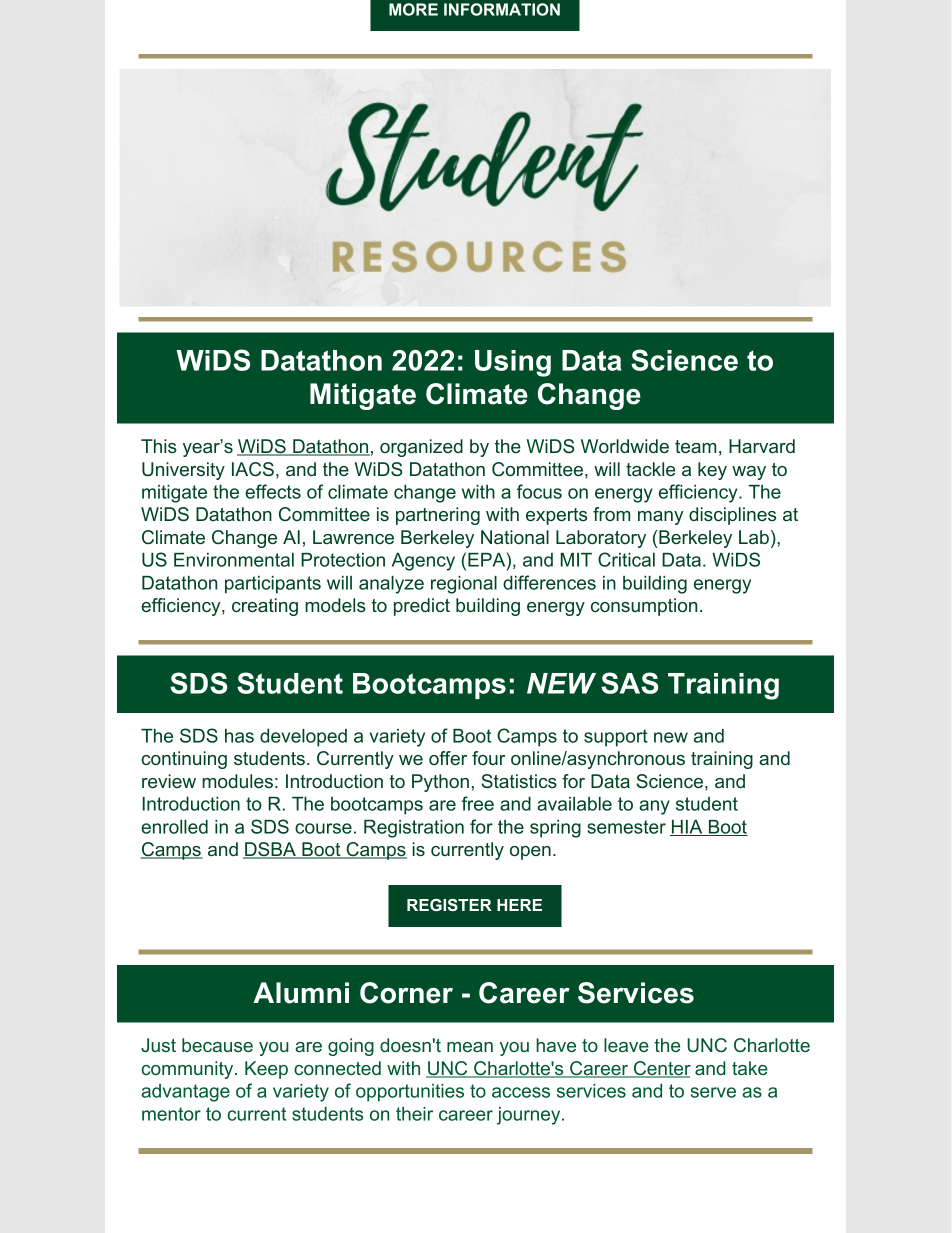 This screenshot has width=952, height=1233. What do you see at coordinates (616, 738) in the screenshot?
I see `support` at bounding box center [616, 738].
